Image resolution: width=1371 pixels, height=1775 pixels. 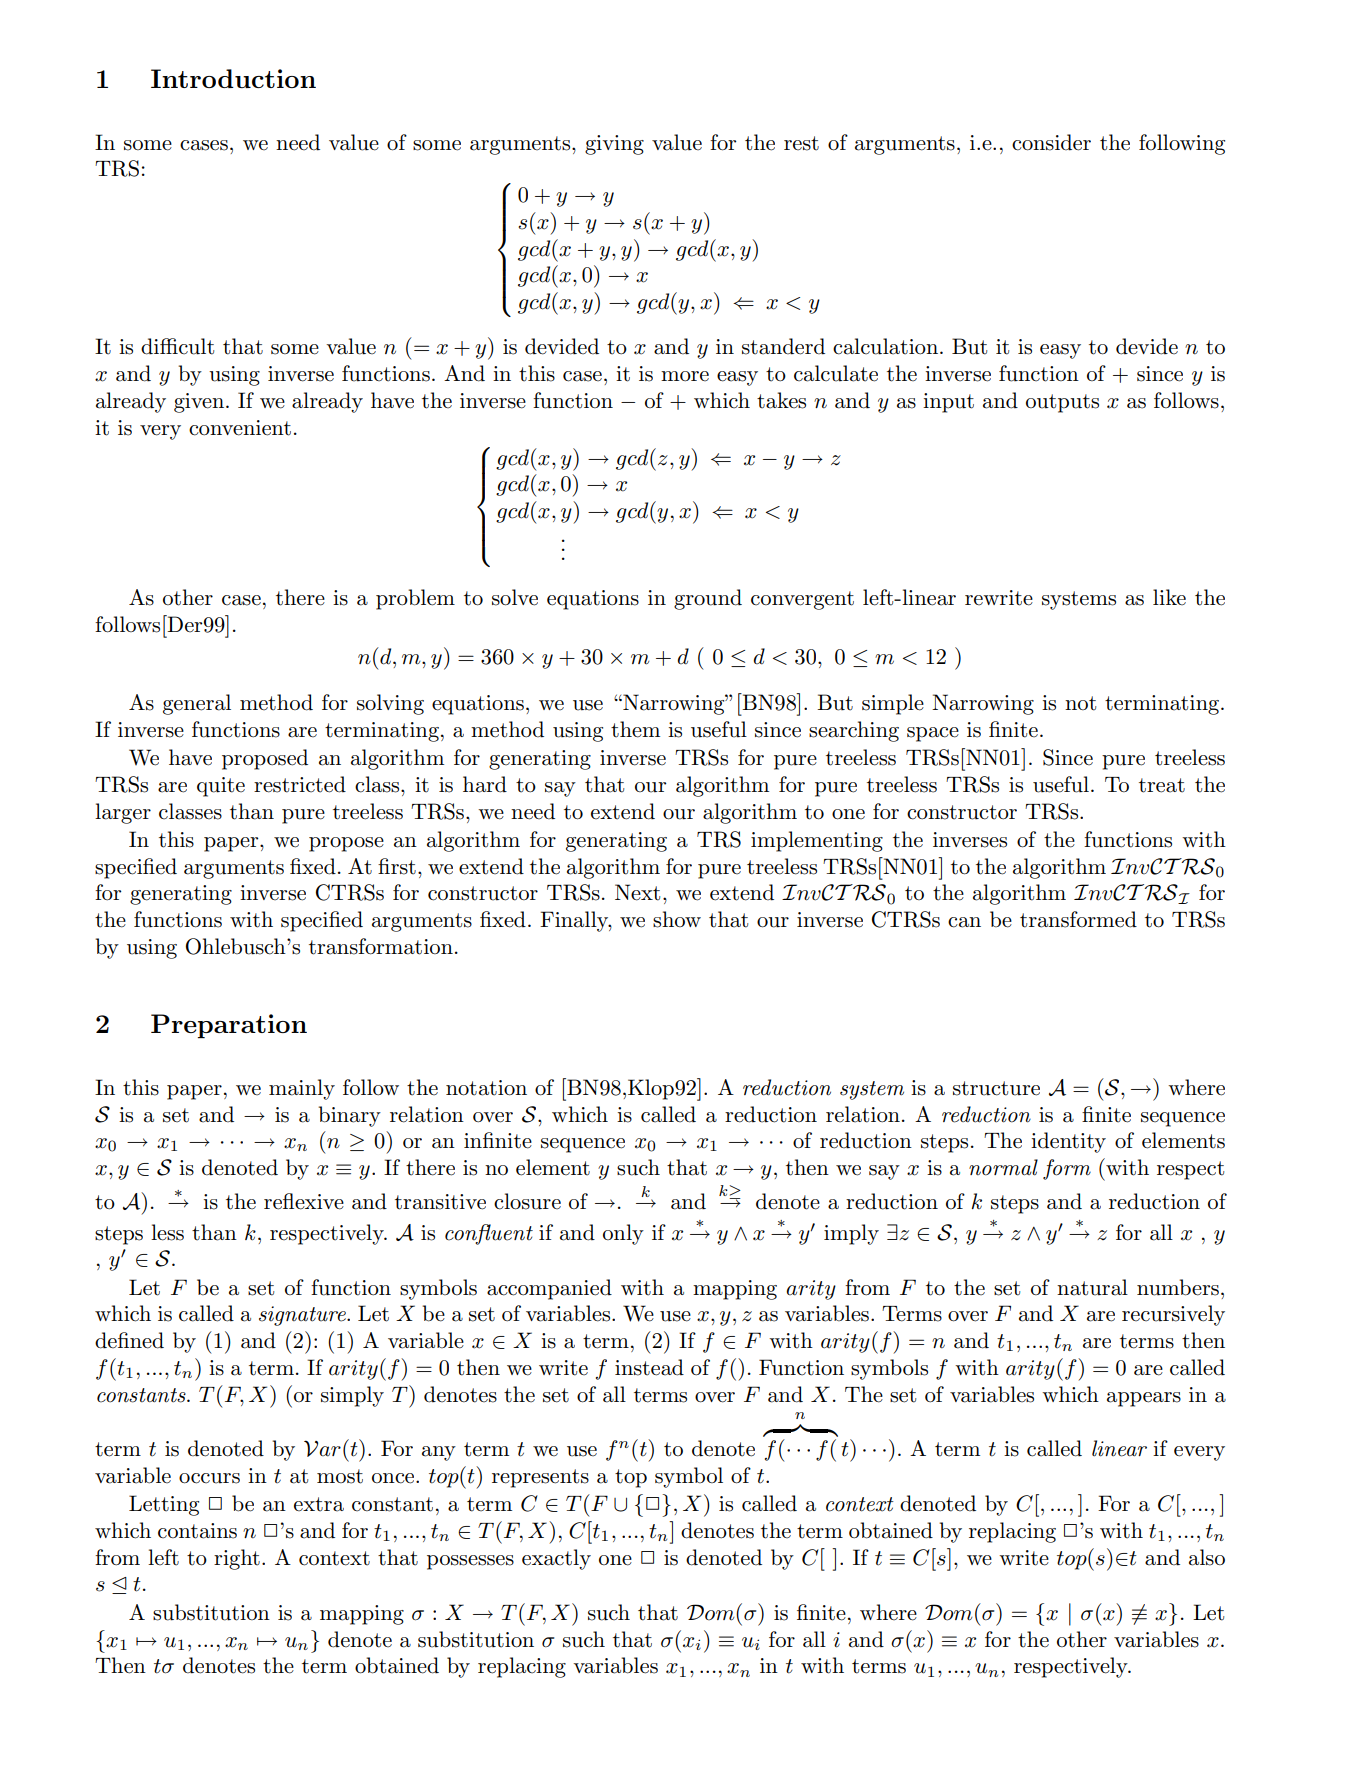 What do you see at coordinates (221, 787) in the document?
I see `quite` at bounding box center [221, 787].
